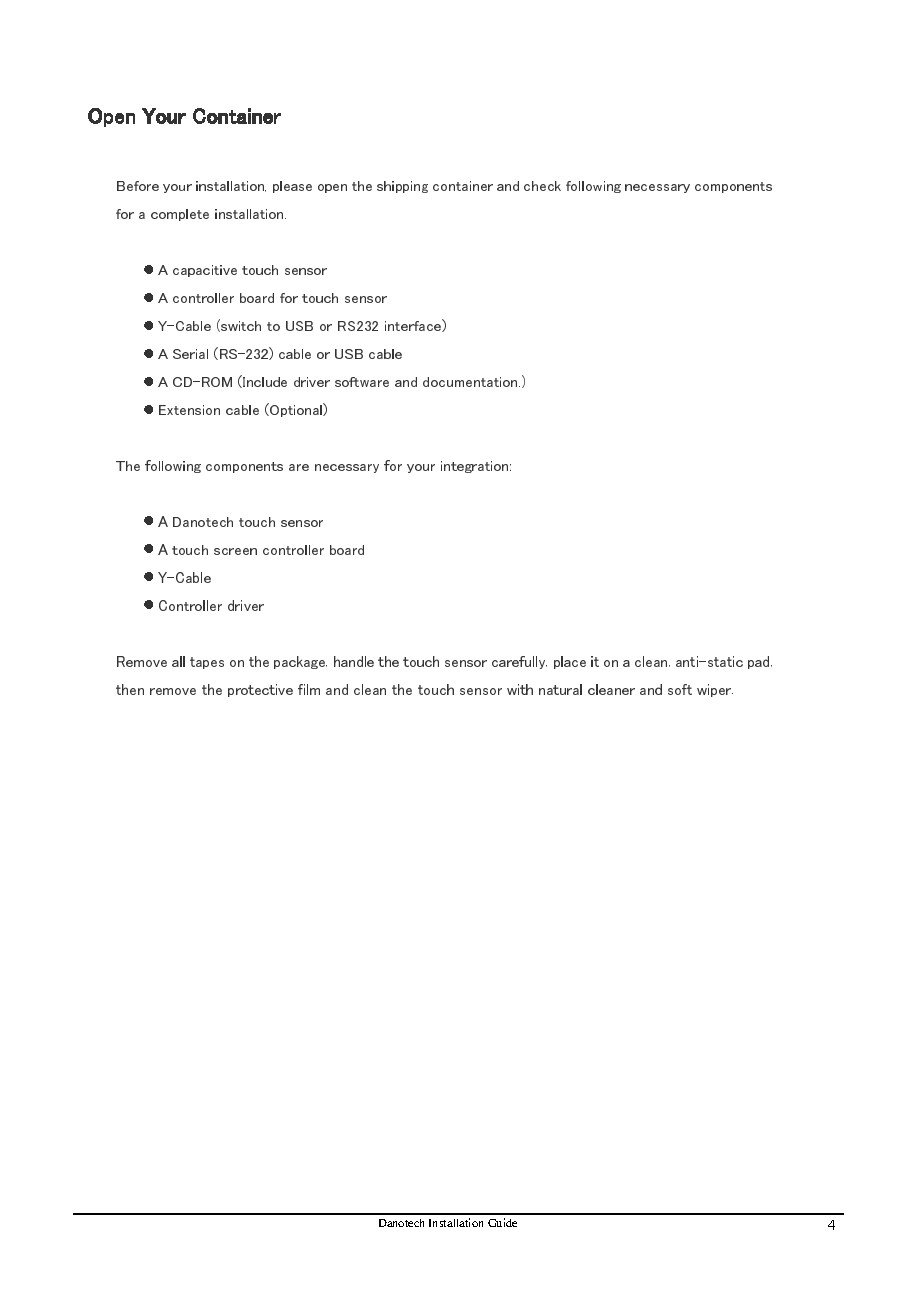  Describe the element at coordinates (520, 689) in the screenshot. I see `with` at that location.
